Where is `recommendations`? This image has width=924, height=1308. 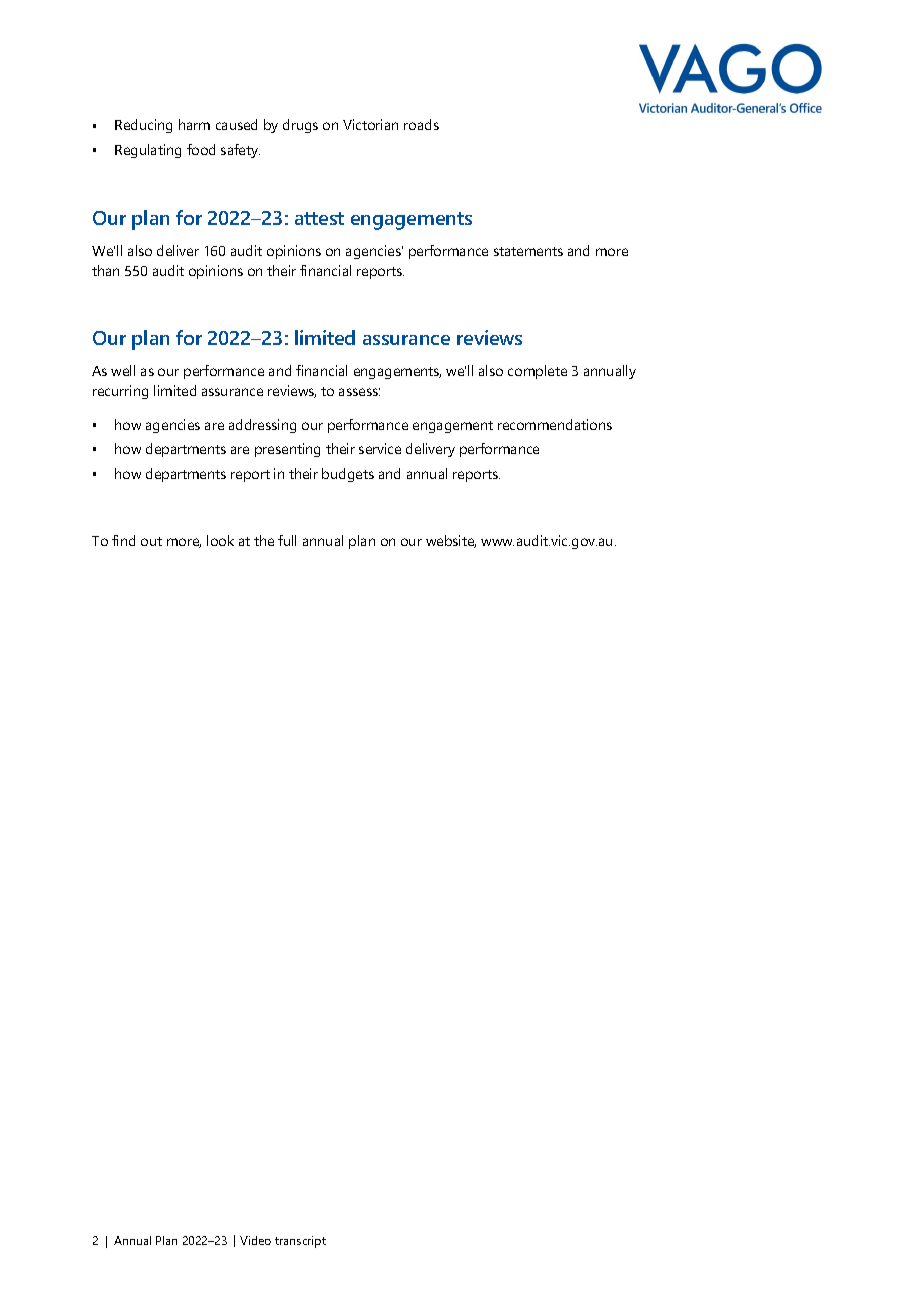
recommendations is located at coordinates (555, 424).
